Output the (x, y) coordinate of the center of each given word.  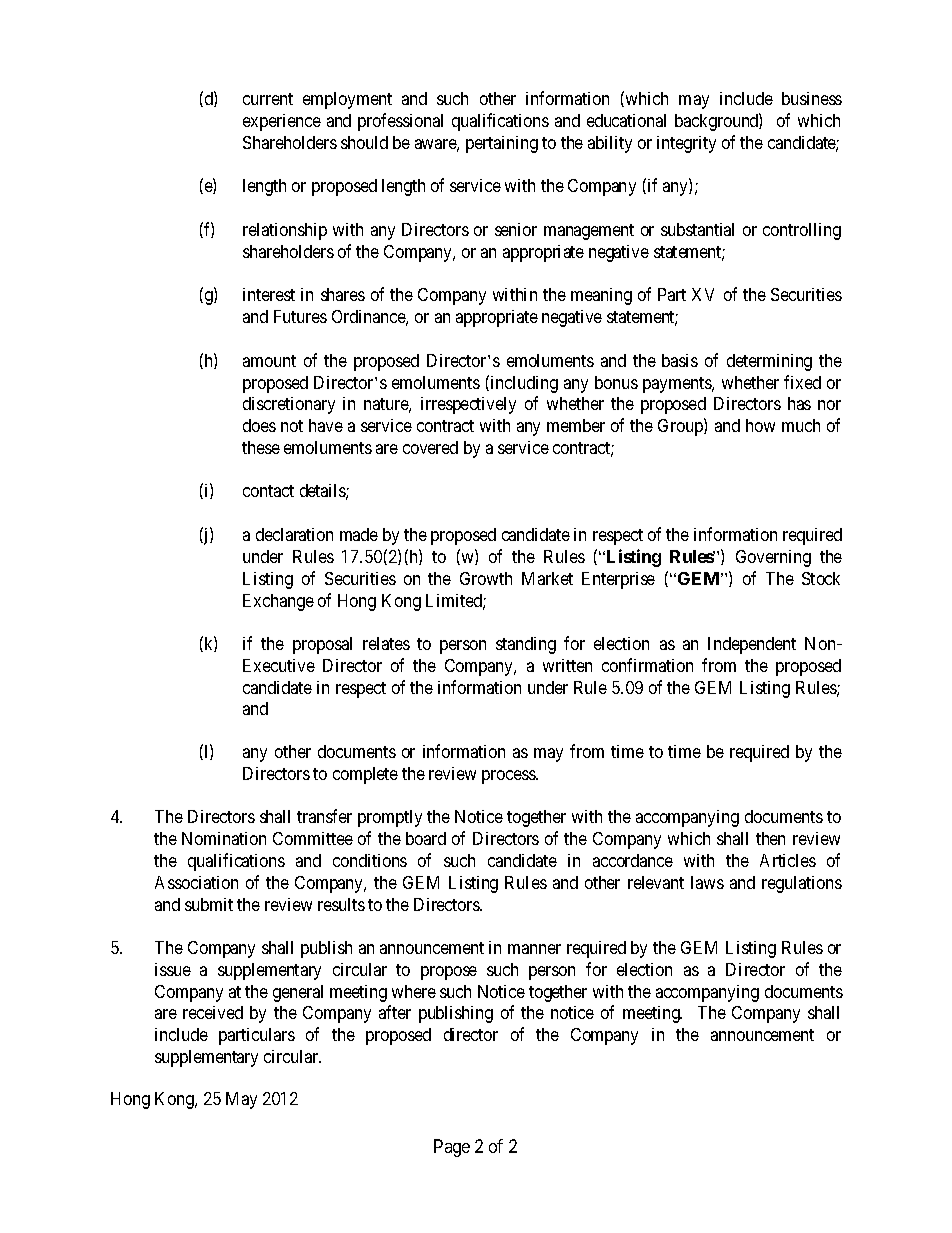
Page (452, 1148)
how (760, 425)
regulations (802, 884)
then (770, 838)
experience (282, 122)
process (509, 777)
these (261, 447)
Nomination (224, 838)
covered (430, 447)
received (213, 1012)
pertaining (502, 144)
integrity (686, 144)
